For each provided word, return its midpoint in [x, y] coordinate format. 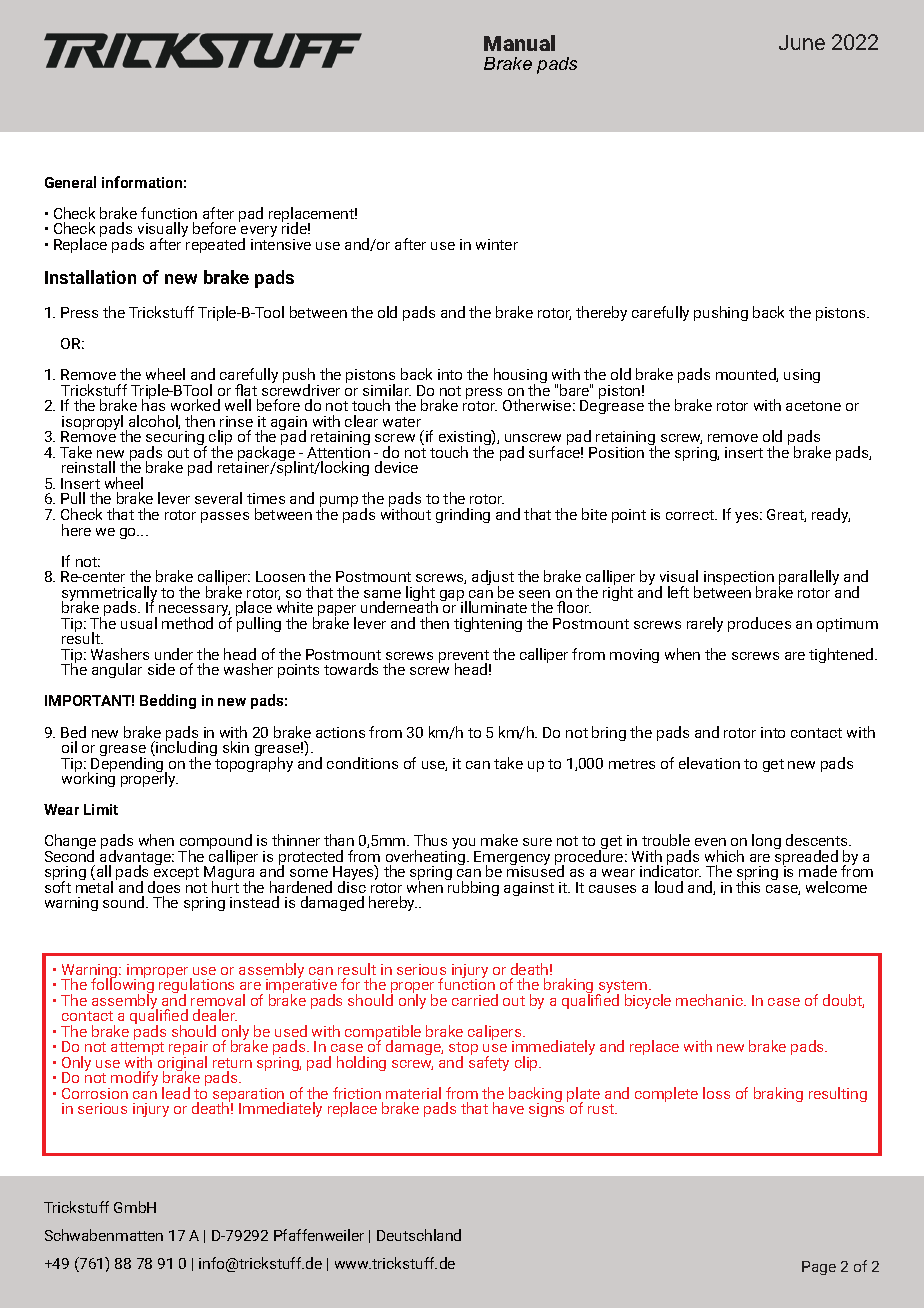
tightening [488, 624]
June [802, 42]
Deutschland [419, 1235]
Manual [519, 43]
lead [176, 1093]
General [70, 182]
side [161, 669]
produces [759, 624]
